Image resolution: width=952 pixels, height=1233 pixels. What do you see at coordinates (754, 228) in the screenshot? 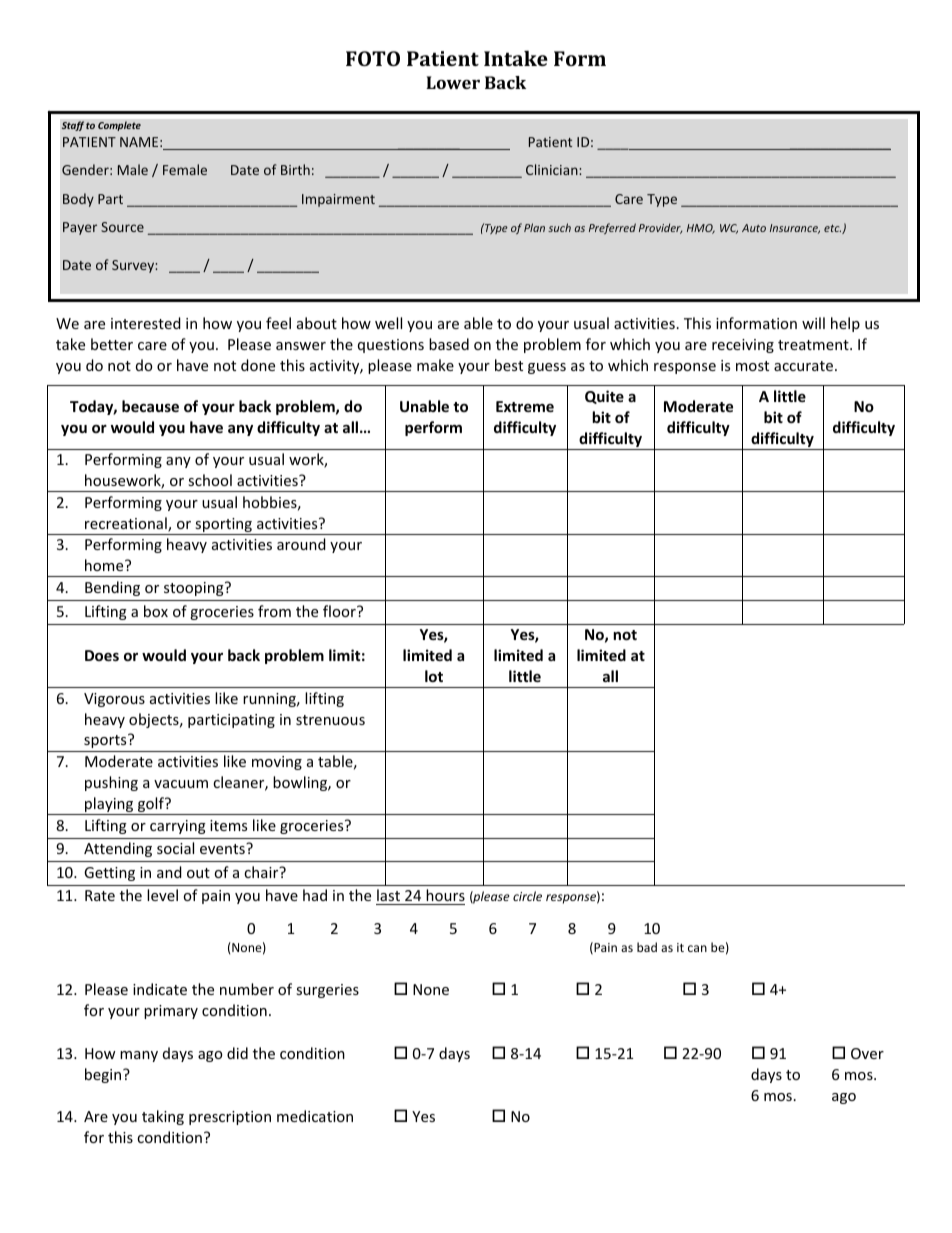
I see `Auto` at bounding box center [754, 228].
